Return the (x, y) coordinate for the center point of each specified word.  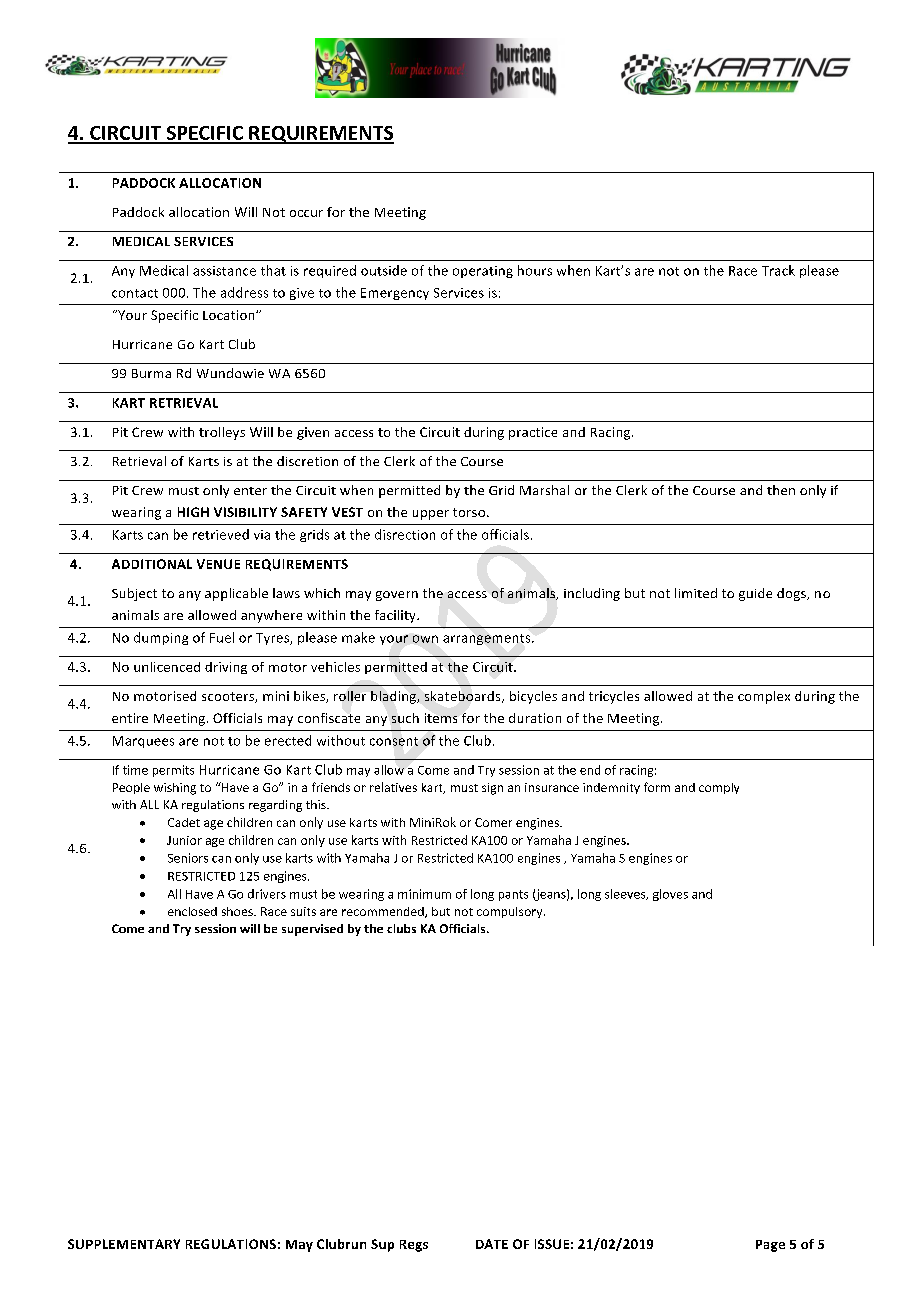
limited (696, 593)
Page (770, 1246)
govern (397, 596)
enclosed (192, 911)
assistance (224, 271)
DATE (492, 1244)
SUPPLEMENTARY (124, 1244)
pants (513, 895)
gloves (670, 895)
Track (778, 270)
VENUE (218, 564)
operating (483, 272)
